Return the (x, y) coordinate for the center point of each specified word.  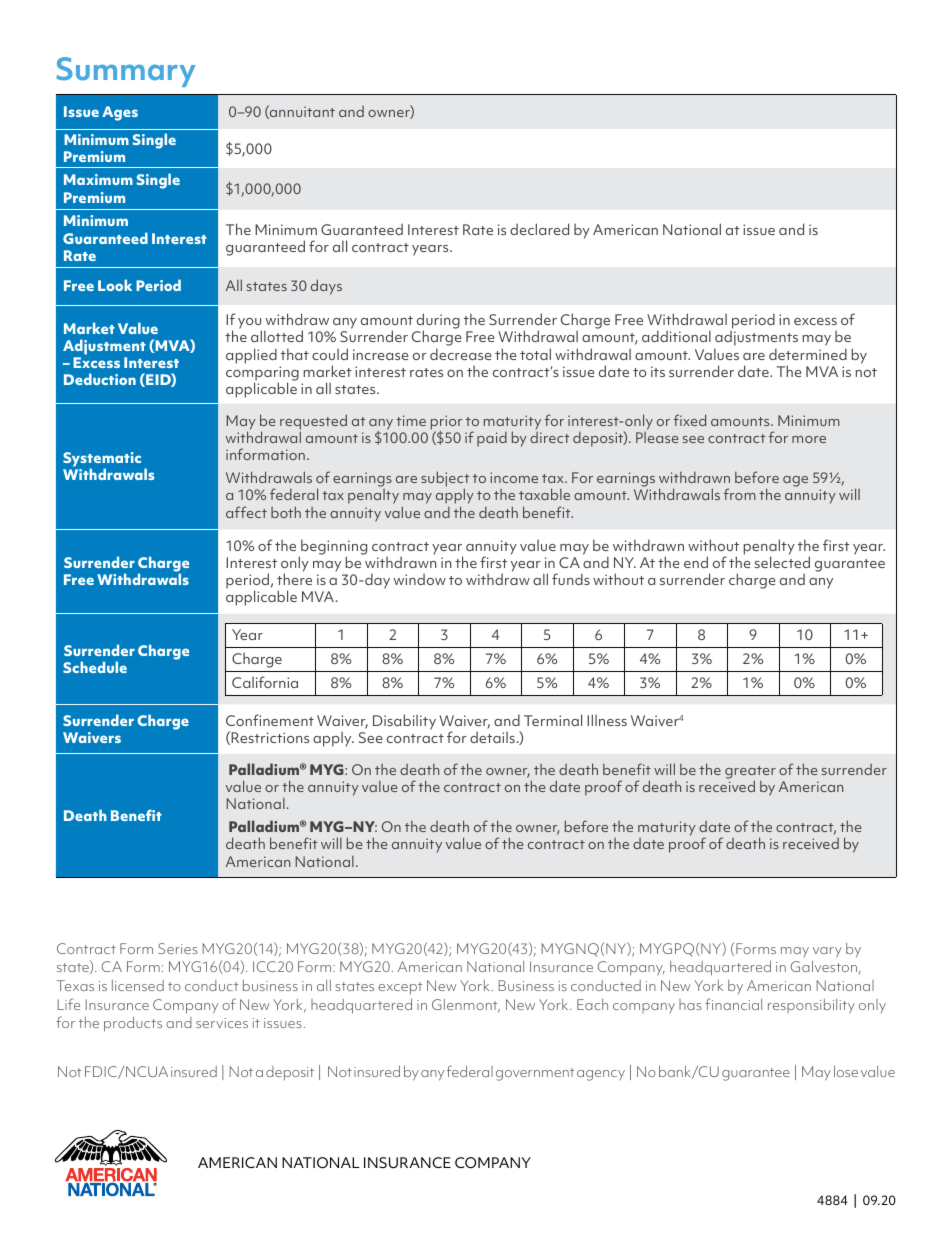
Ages (120, 113)
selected (782, 562)
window (420, 579)
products (133, 1024)
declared (539, 229)
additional (676, 336)
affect (246, 512)
